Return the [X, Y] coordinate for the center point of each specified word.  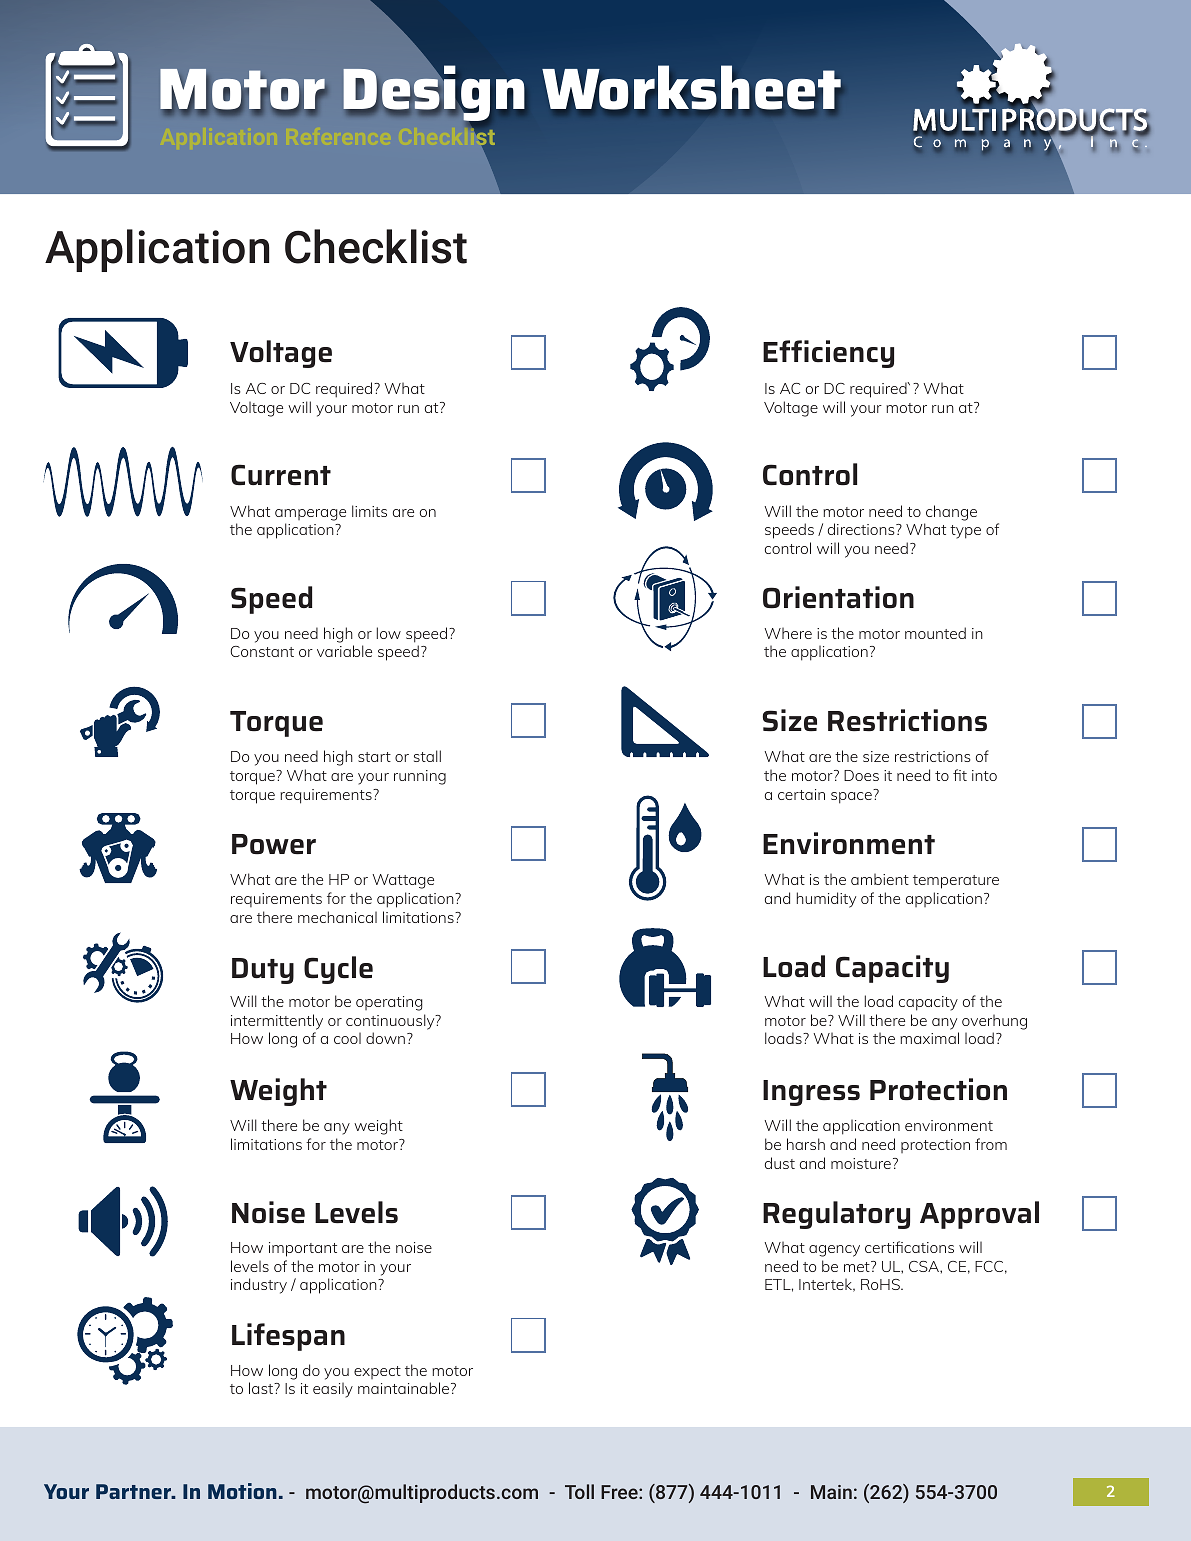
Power [274, 844]
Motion [242, 1491]
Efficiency [828, 354]
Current [281, 475]
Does [861, 775]
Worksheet [691, 87]
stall [427, 756]
